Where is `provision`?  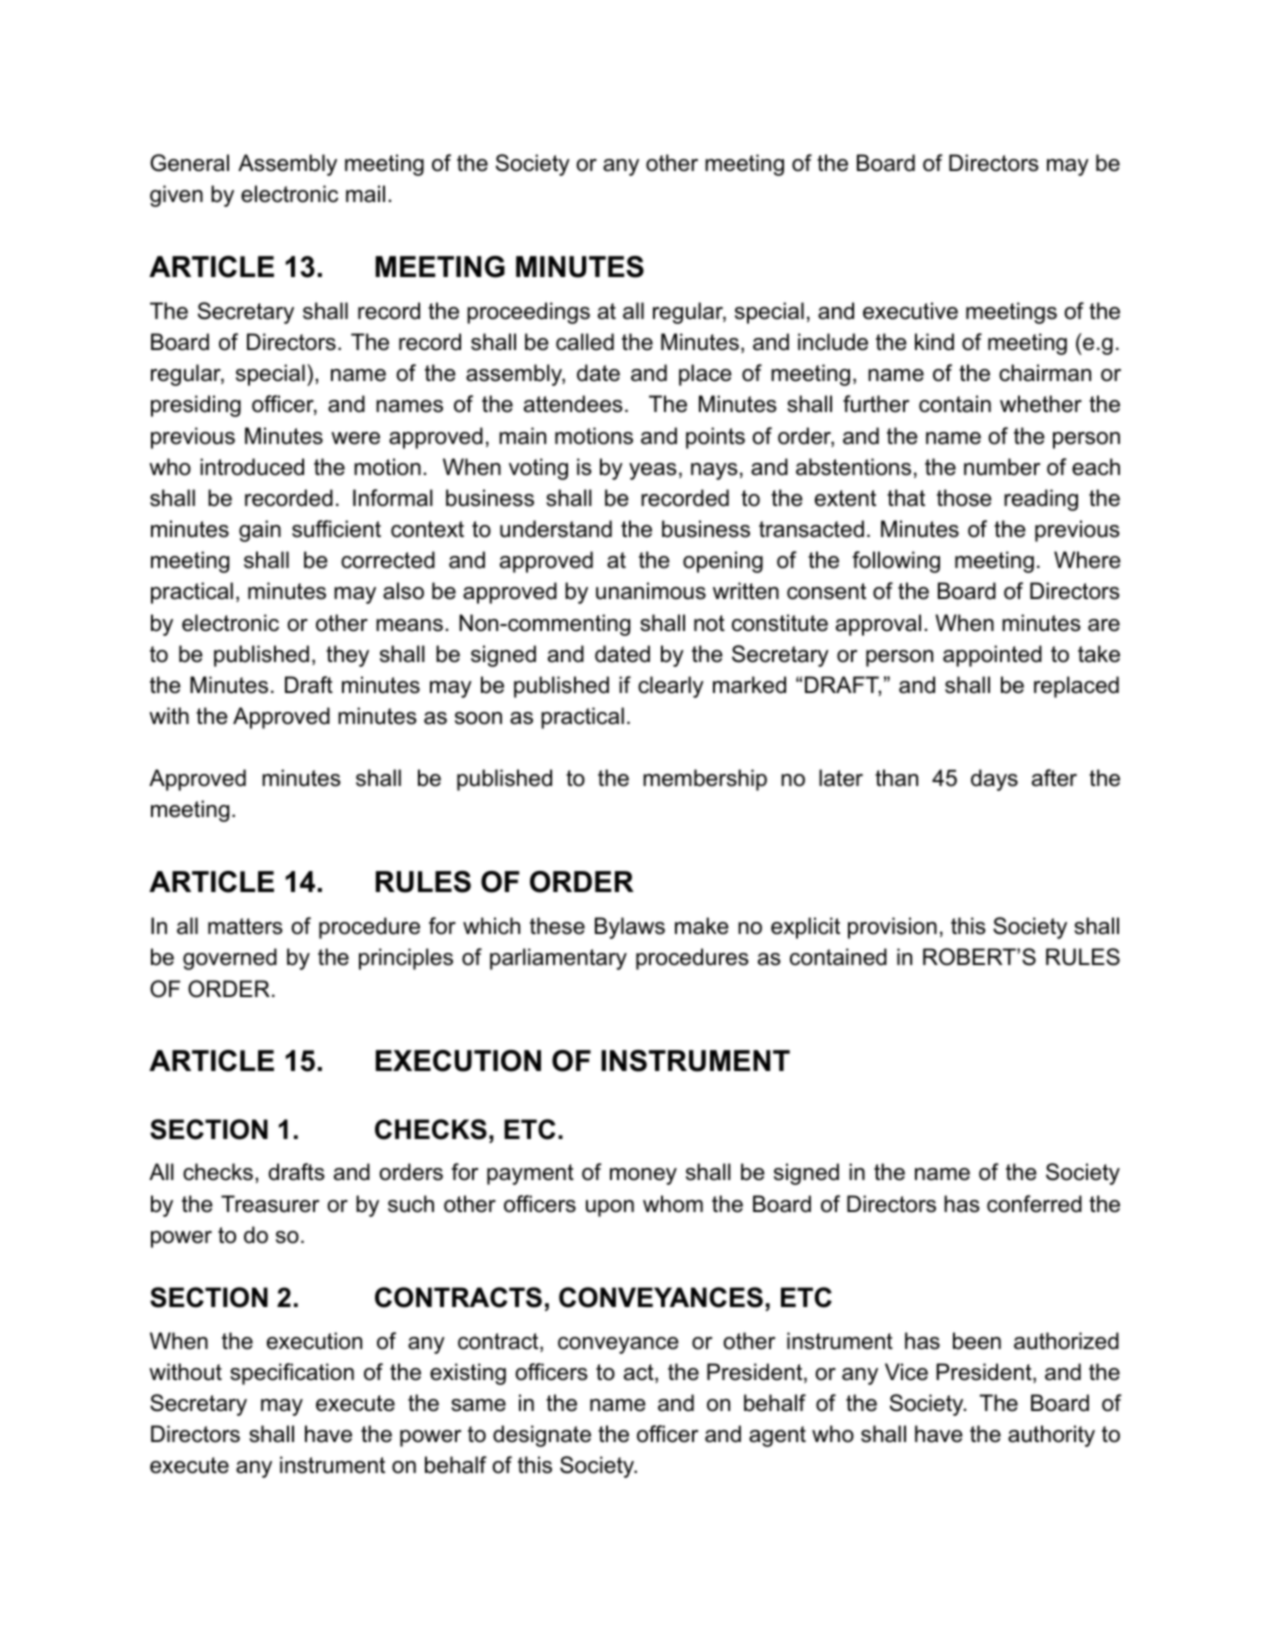
provision is located at coordinates (892, 928).
